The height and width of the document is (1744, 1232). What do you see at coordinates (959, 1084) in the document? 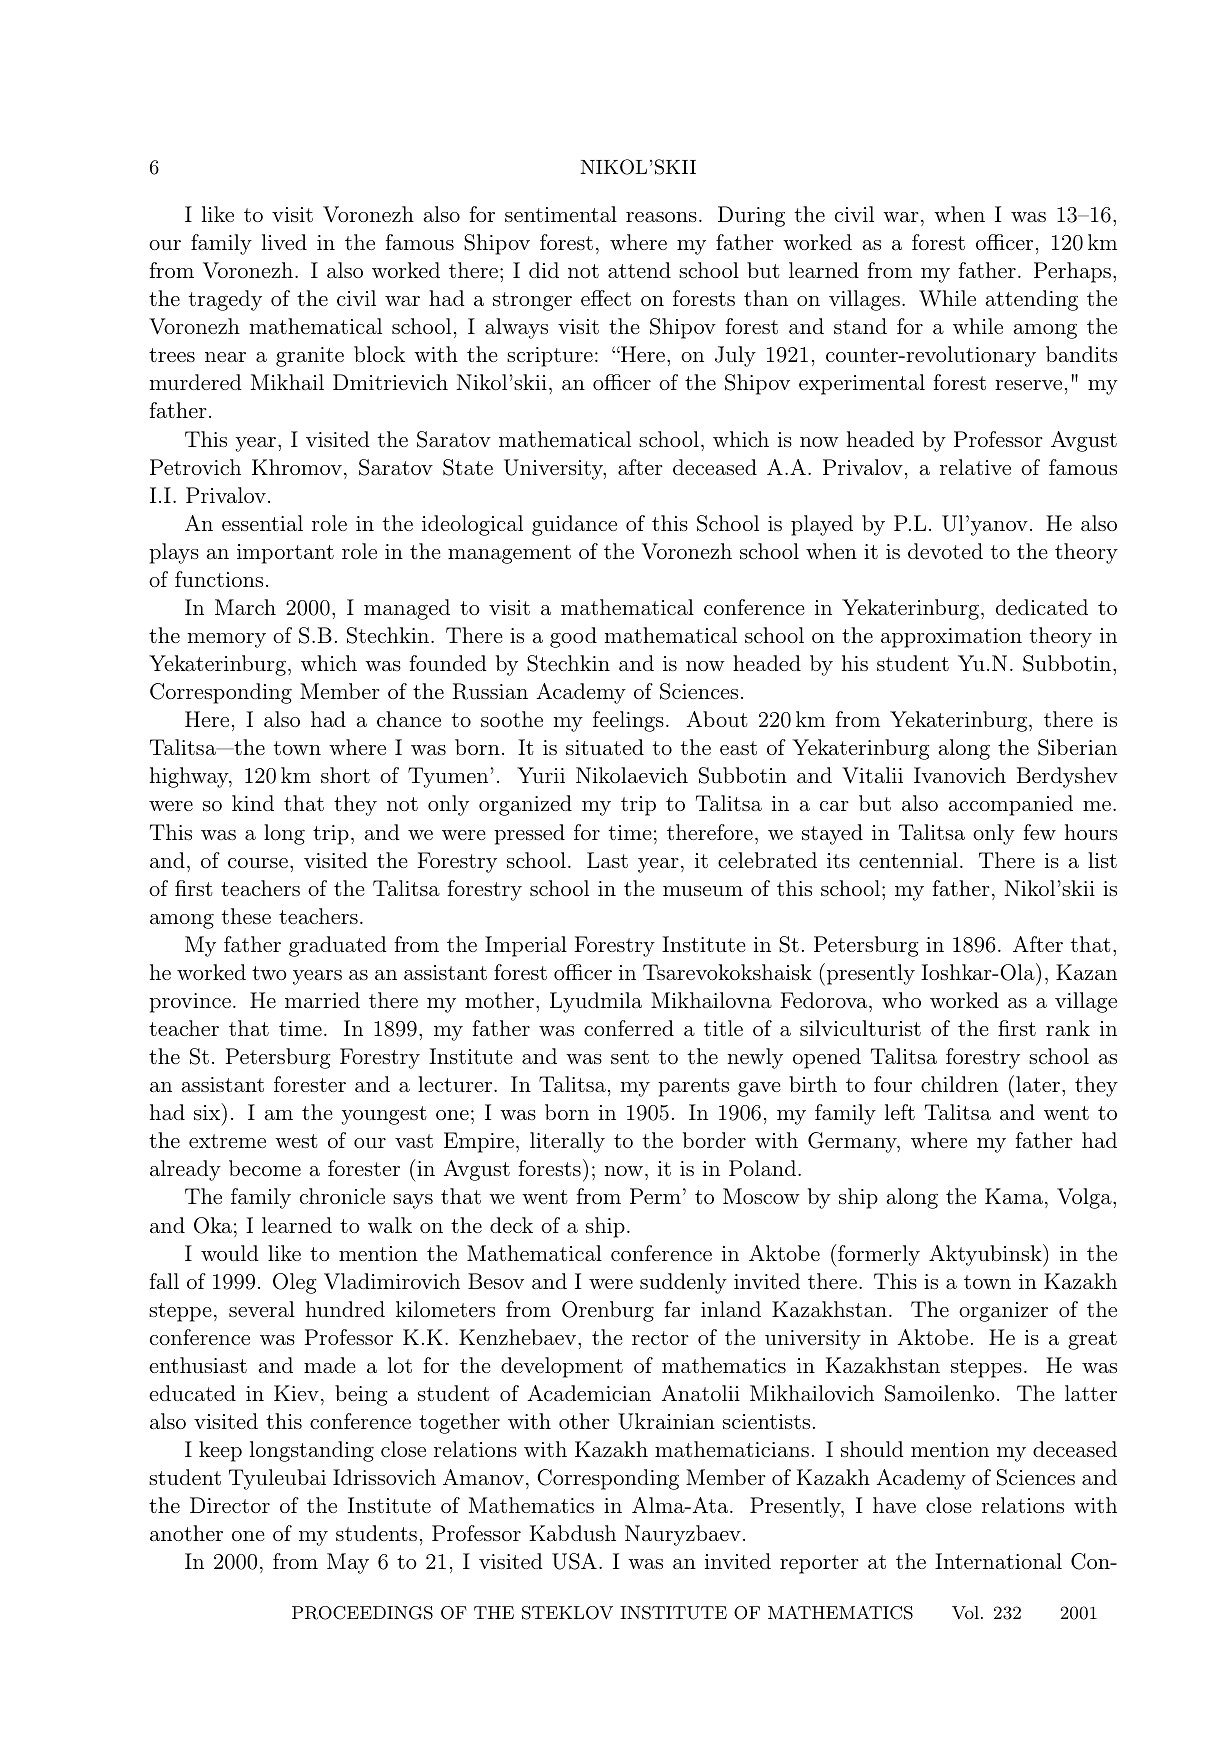
I see `children` at bounding box center [959, 1084].
